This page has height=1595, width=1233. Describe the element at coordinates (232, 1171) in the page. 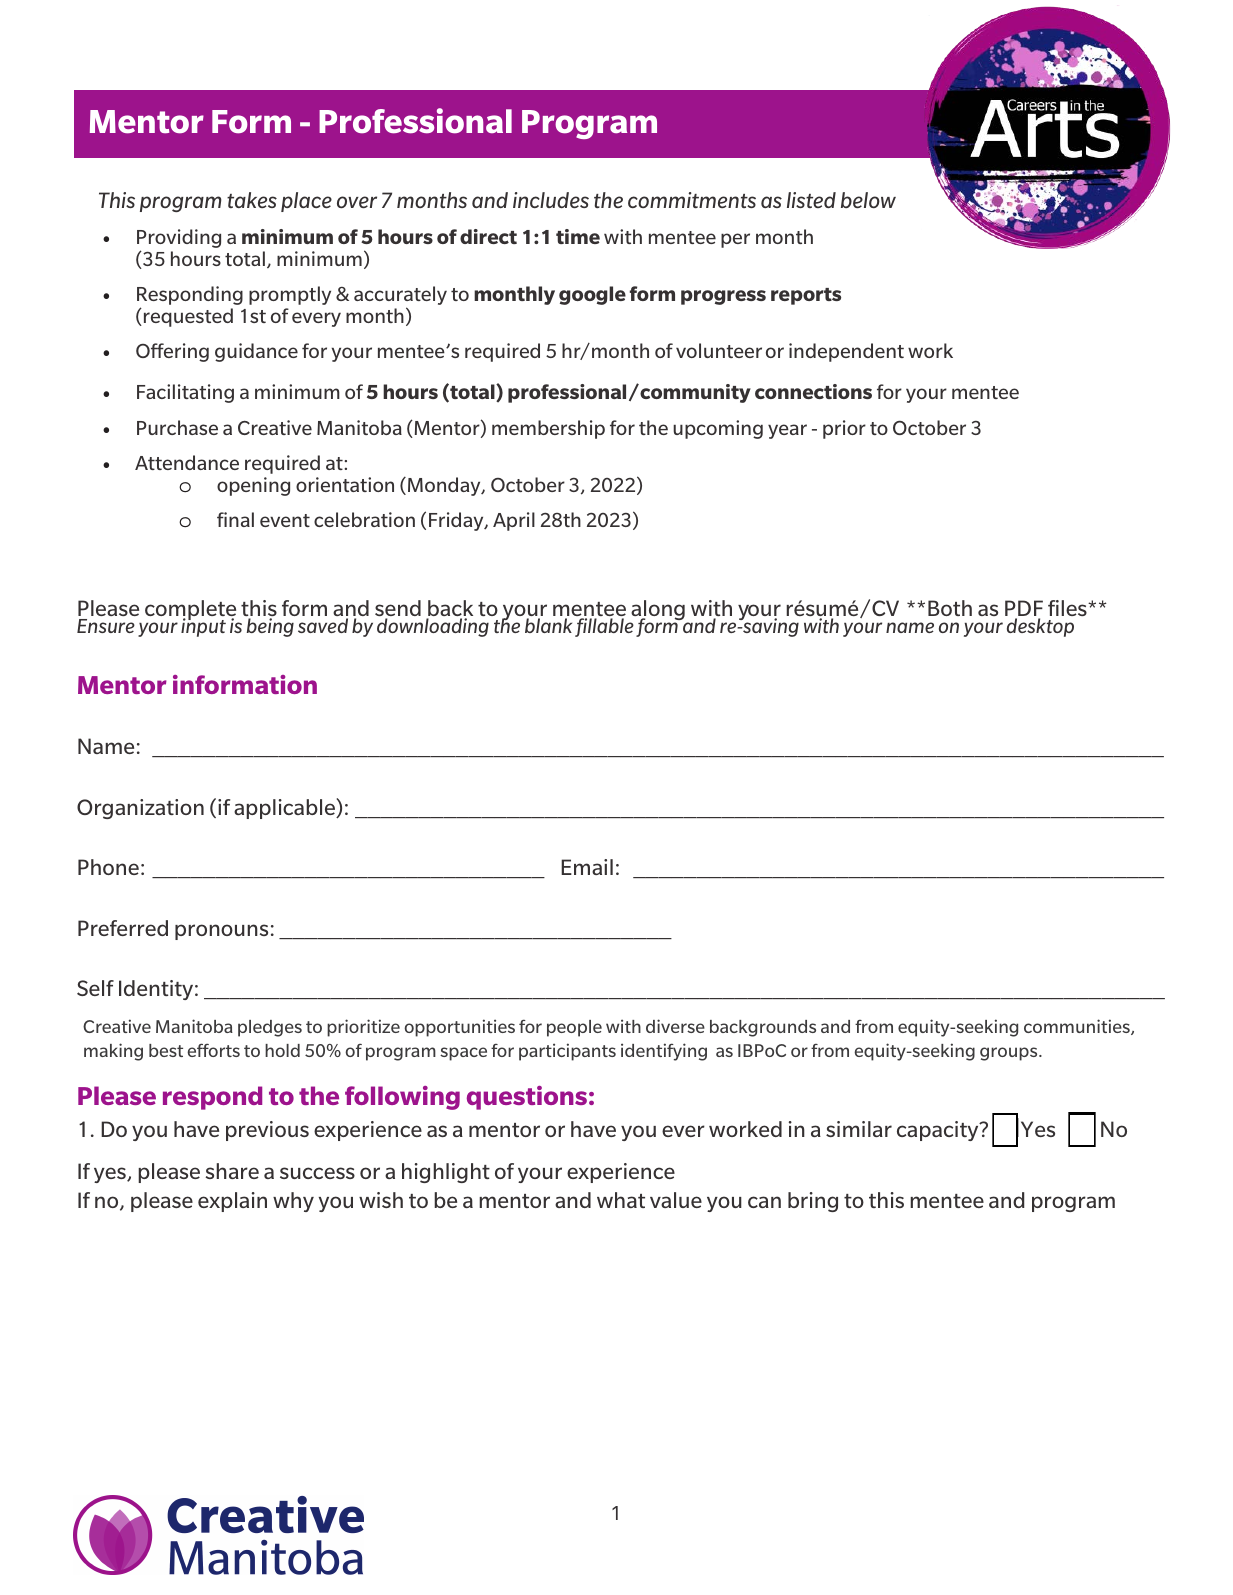

I see `share` at that location.
